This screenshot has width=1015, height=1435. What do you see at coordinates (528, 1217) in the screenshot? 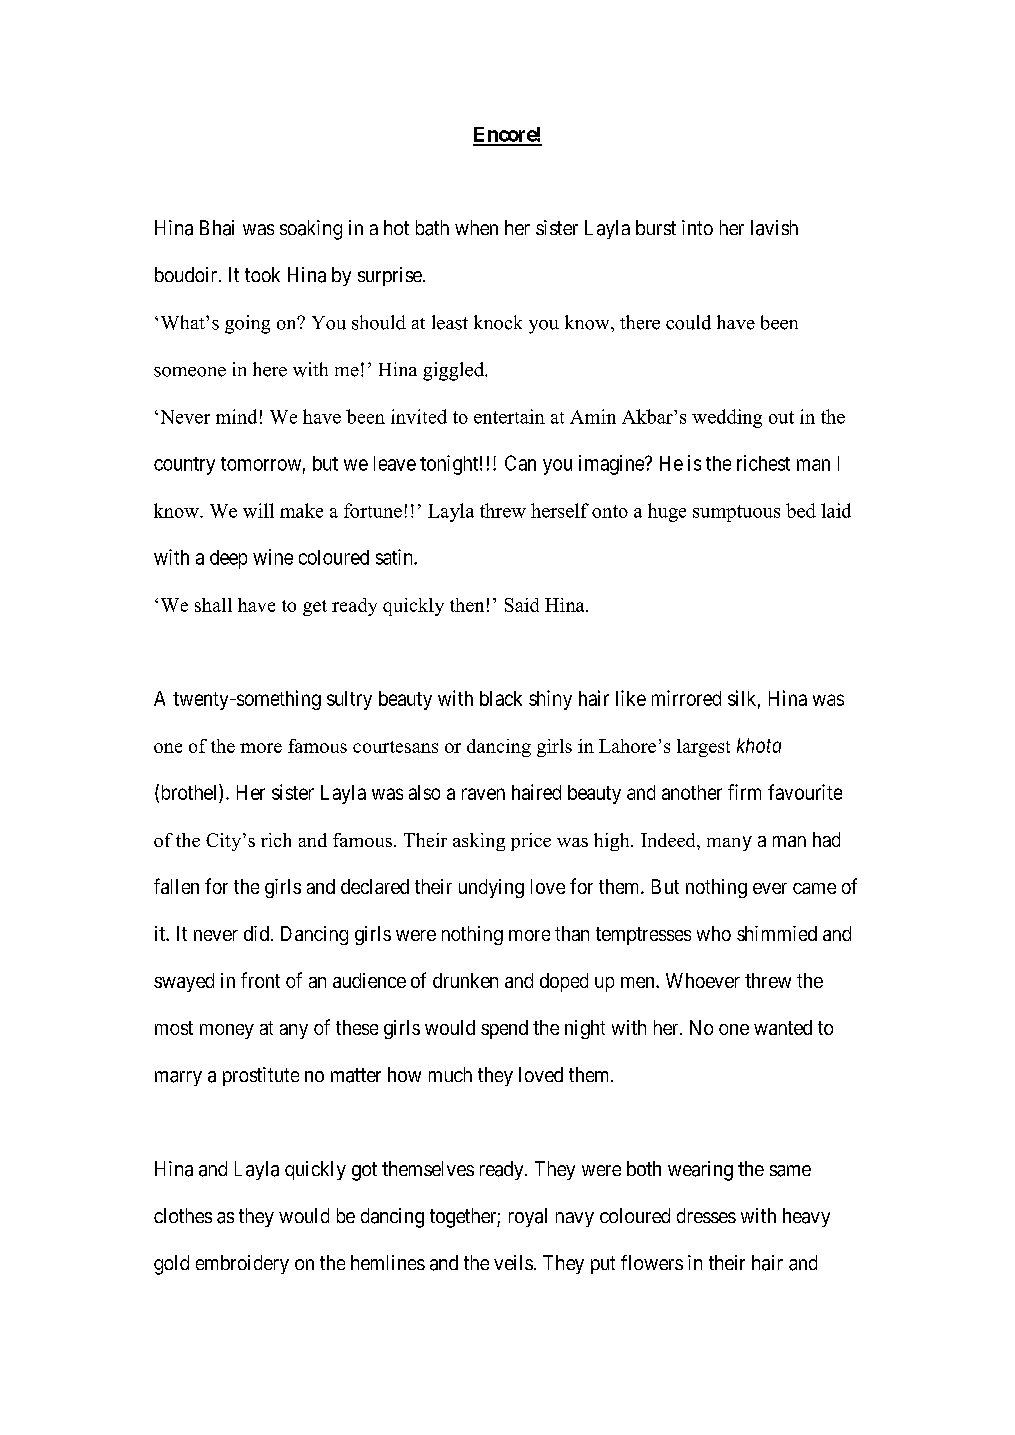
I see `royal` at bounding box center [528, 1217].
